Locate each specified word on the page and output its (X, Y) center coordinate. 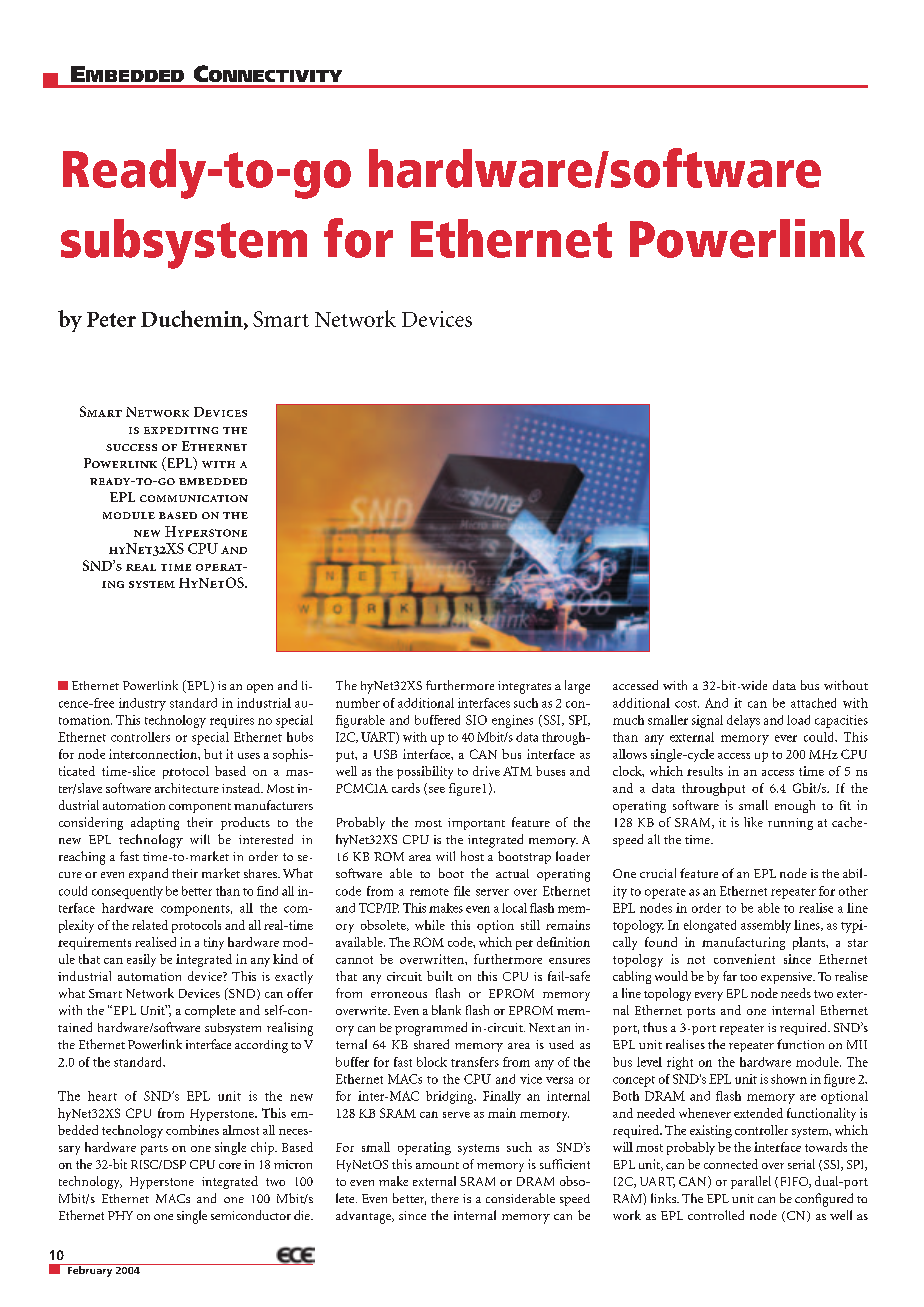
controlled (716, 1215)
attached (813, 703)
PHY (120, 1215)
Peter (111, 319)
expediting (181, 430)
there (445, 1198)
